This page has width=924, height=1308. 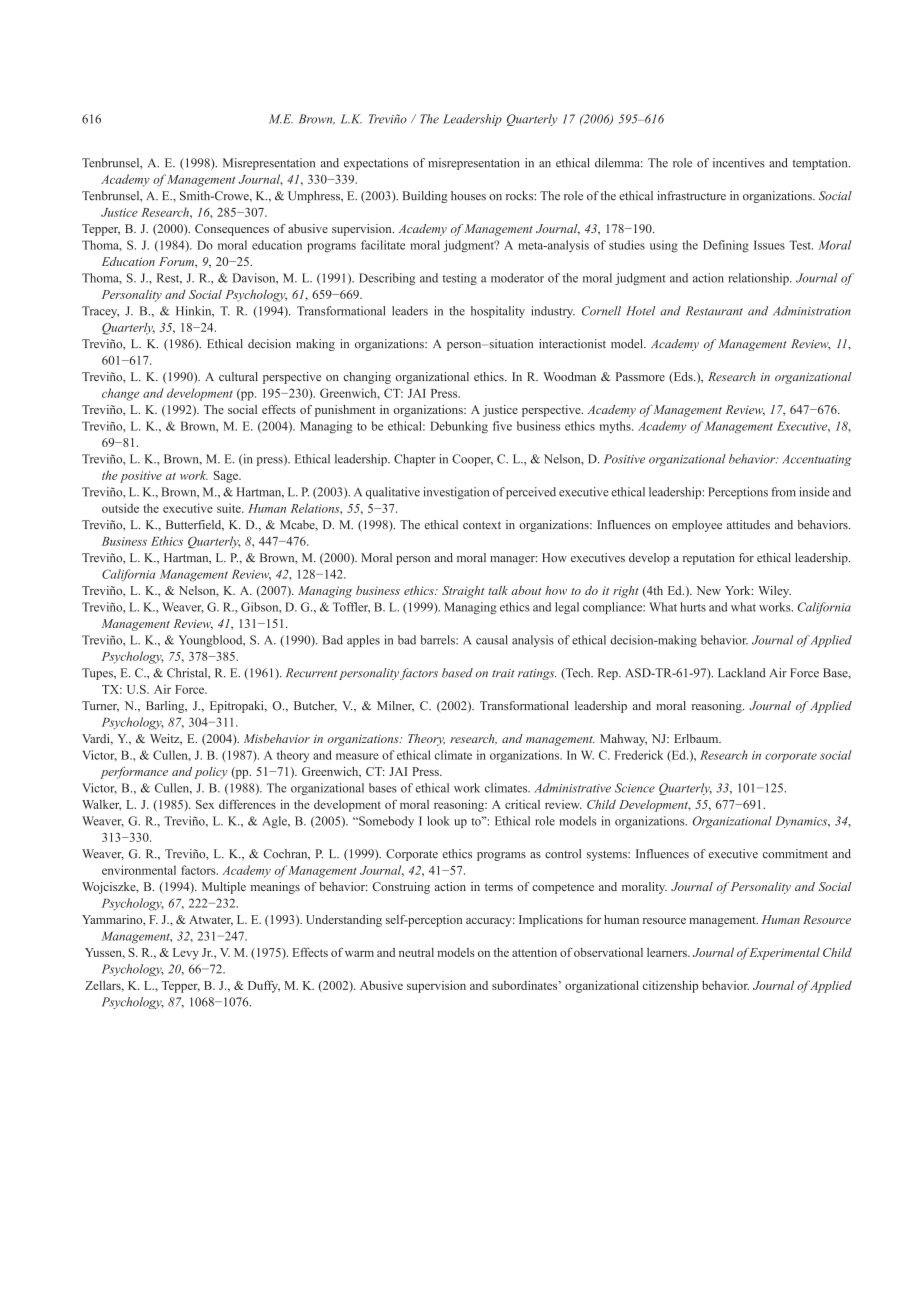 I want to click on houses, so click(x=468, y=196).
